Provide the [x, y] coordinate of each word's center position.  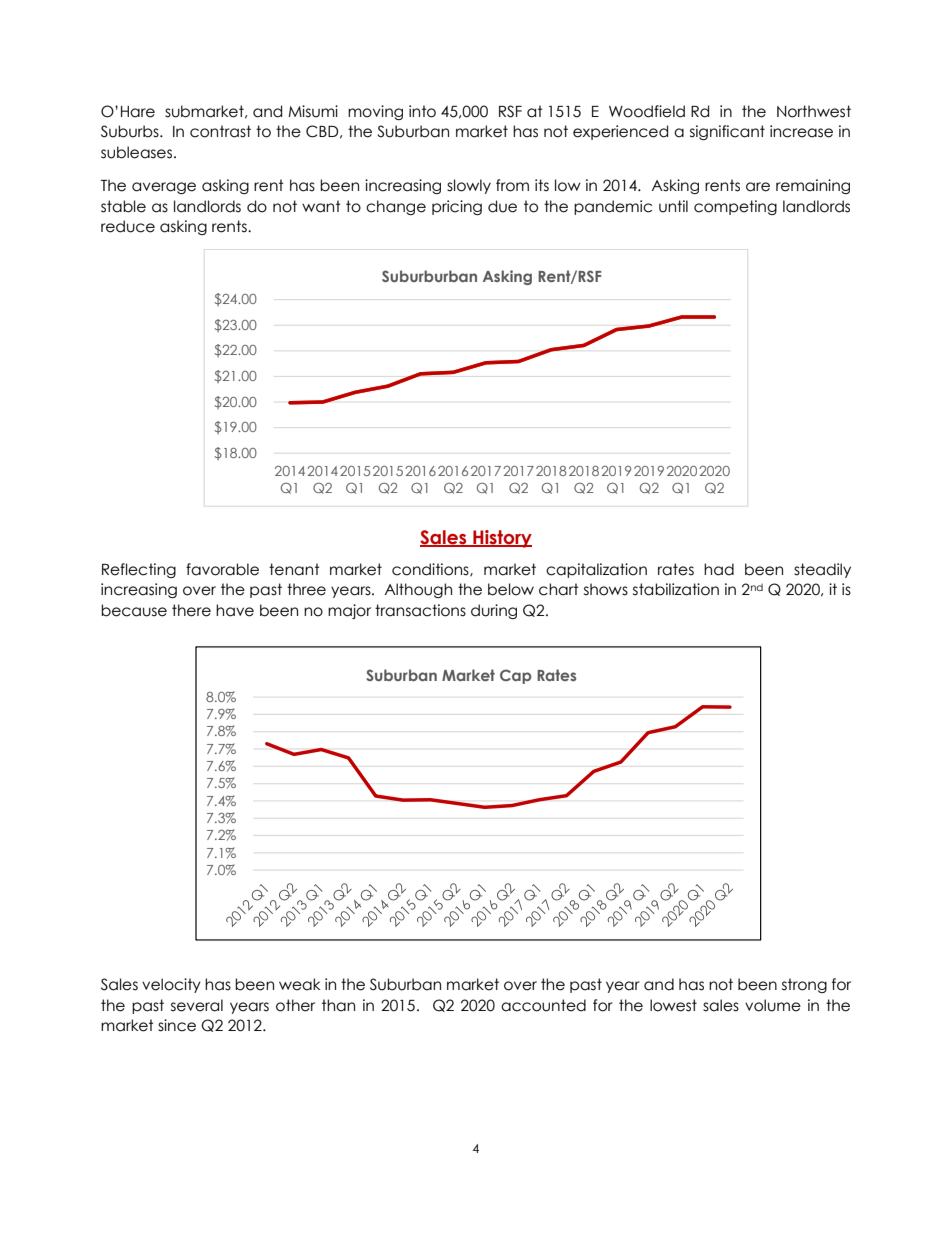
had [719, 569]
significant [727, 132]
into [422, 111]
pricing [457, 207]
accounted [543, 1005]
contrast [220, 131]
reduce [128, 226]
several [197, 1005]
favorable [222, 569]
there [191, 610]
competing [735, 207]
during [494, 611]
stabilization [676, 589]
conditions [431, 570]
